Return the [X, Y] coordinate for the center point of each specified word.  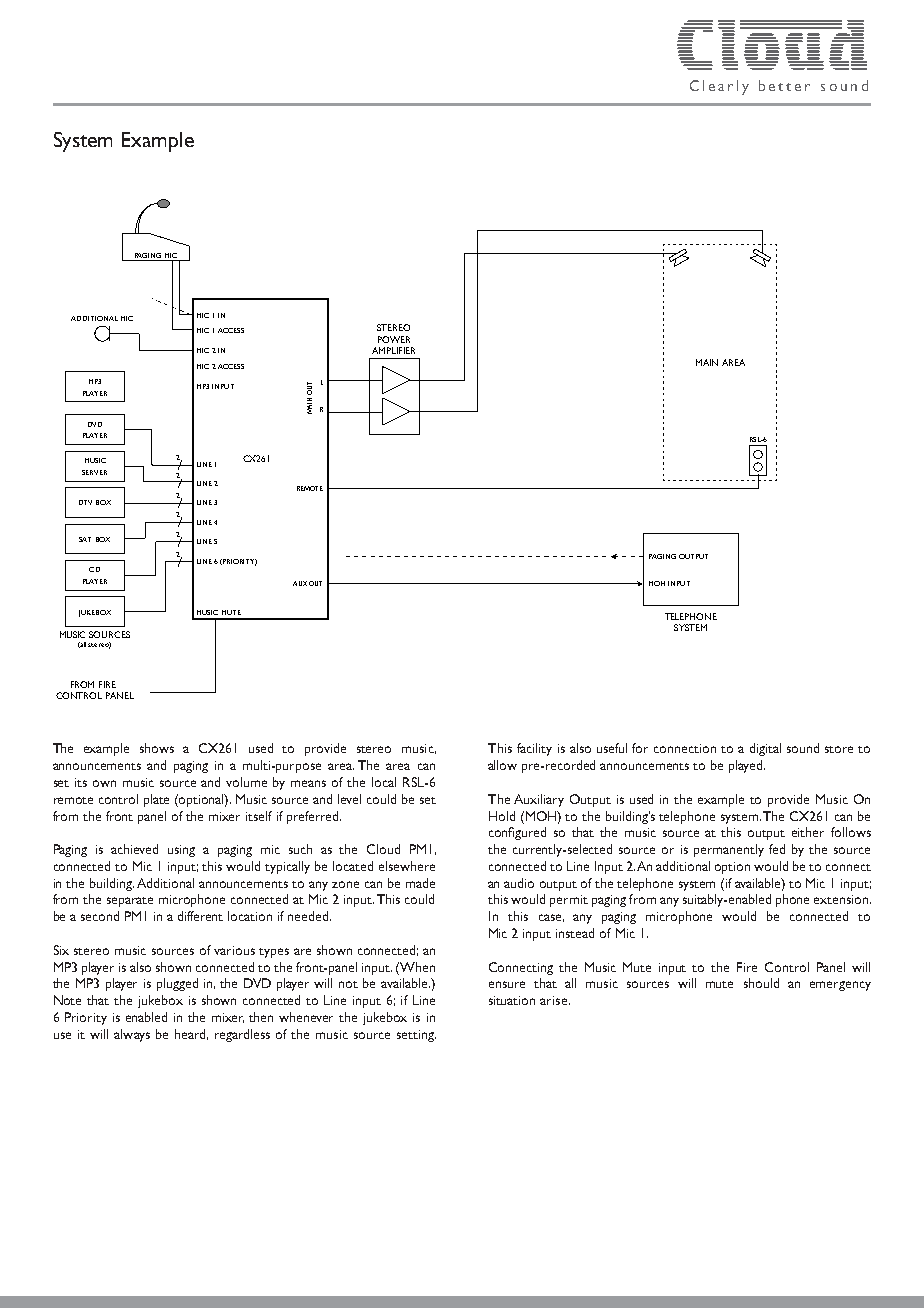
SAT [85, 539]
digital [765, 749]
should [761, 983]
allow [502, 765]
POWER [394, 339]
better [784, 85]
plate [156, 800]
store [839, 749]
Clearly [719, 87]
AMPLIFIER [393, 350]
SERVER [94, 472]
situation [512, 1000]
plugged [177, 984]
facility [534, 749]
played [747, 766]
